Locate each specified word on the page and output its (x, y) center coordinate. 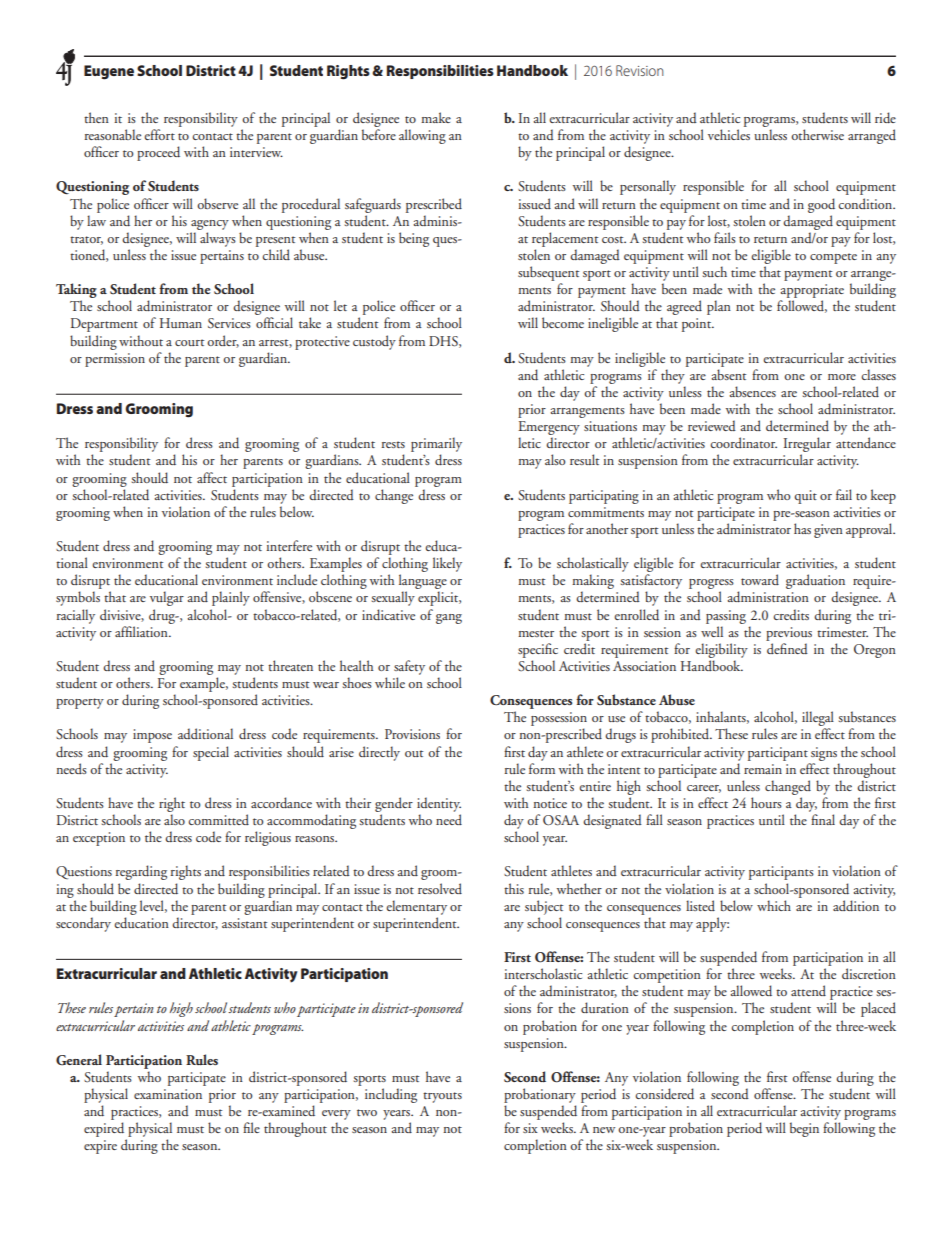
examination (168, 1094)
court (189, 342)
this (514, 888)
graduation (815, 583)
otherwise (817, 134)
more (842, 377)
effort (159, 134)
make (436, 117)
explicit (439, 598)
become (563, 322)
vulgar (167, 598)
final (823, 819)
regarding (141, 872)
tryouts (442, 1097)
